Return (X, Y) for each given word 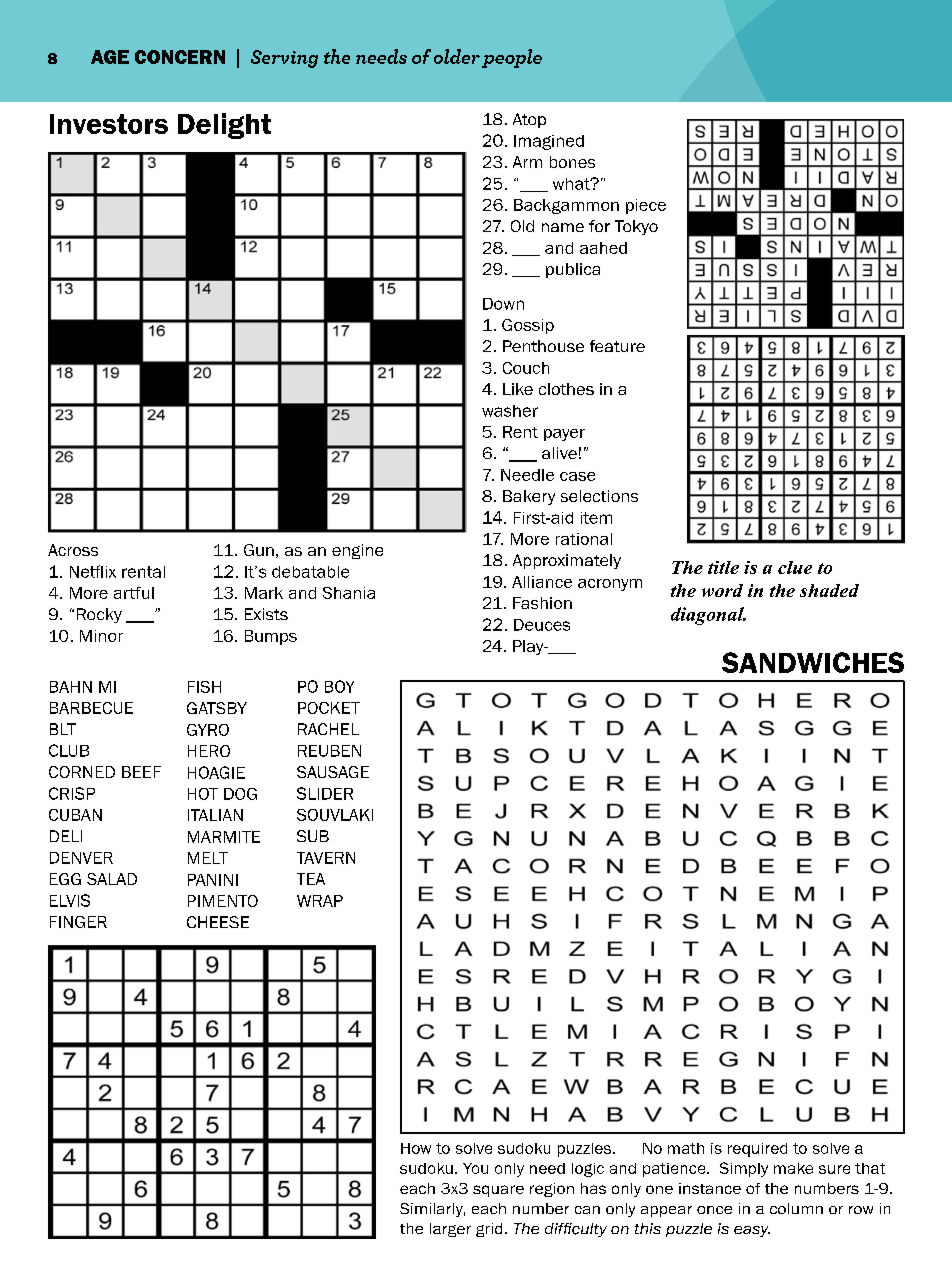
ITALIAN (215, 815)
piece (646, 206)
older (457, 56)
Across (73, 550)
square (498, 1191)
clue (795, 567)
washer (510, 411)
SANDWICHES (813, 662)
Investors (109, 124)
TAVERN (326, 858)
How (416, 1148)
